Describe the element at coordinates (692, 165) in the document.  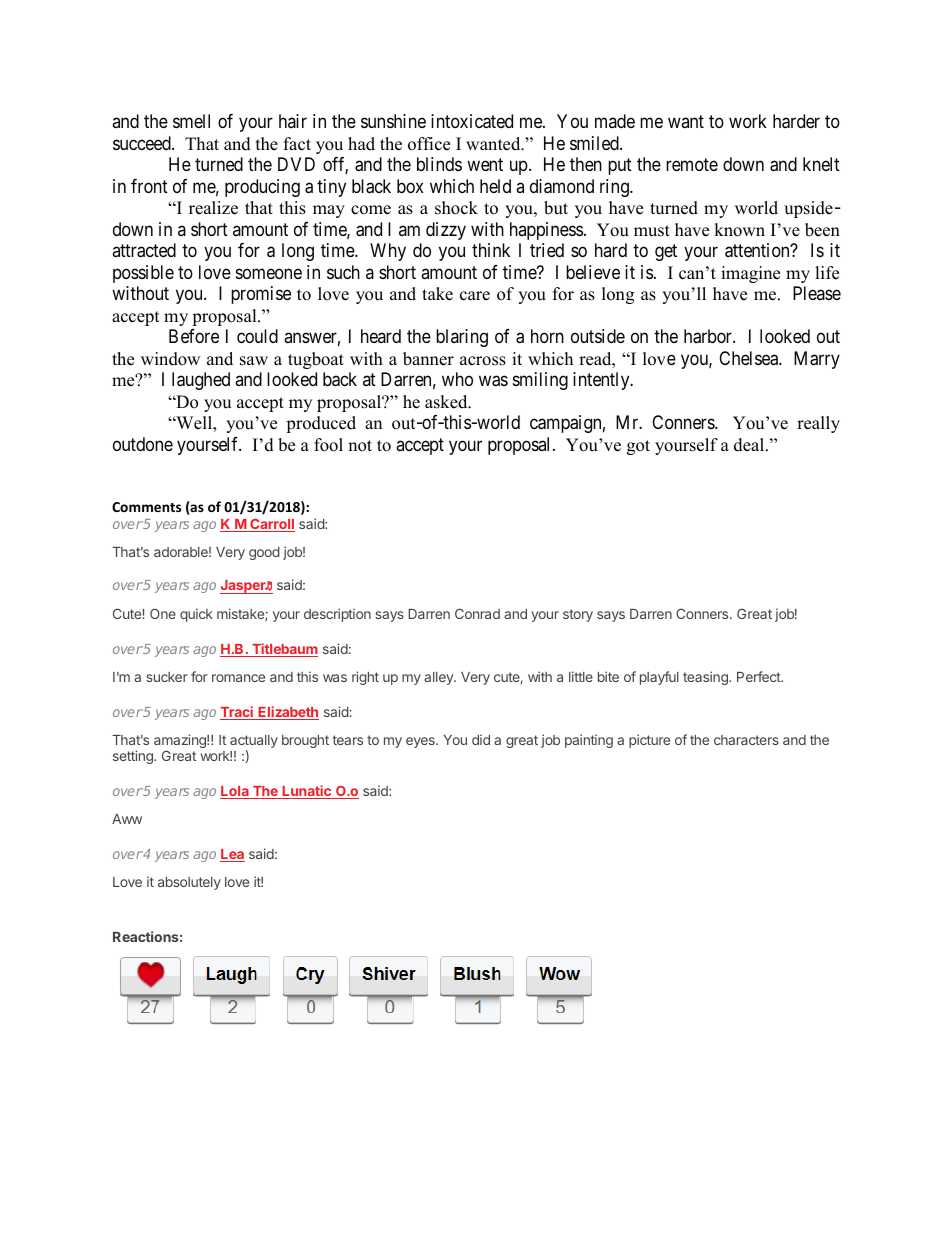
I see `remote` at that location.
